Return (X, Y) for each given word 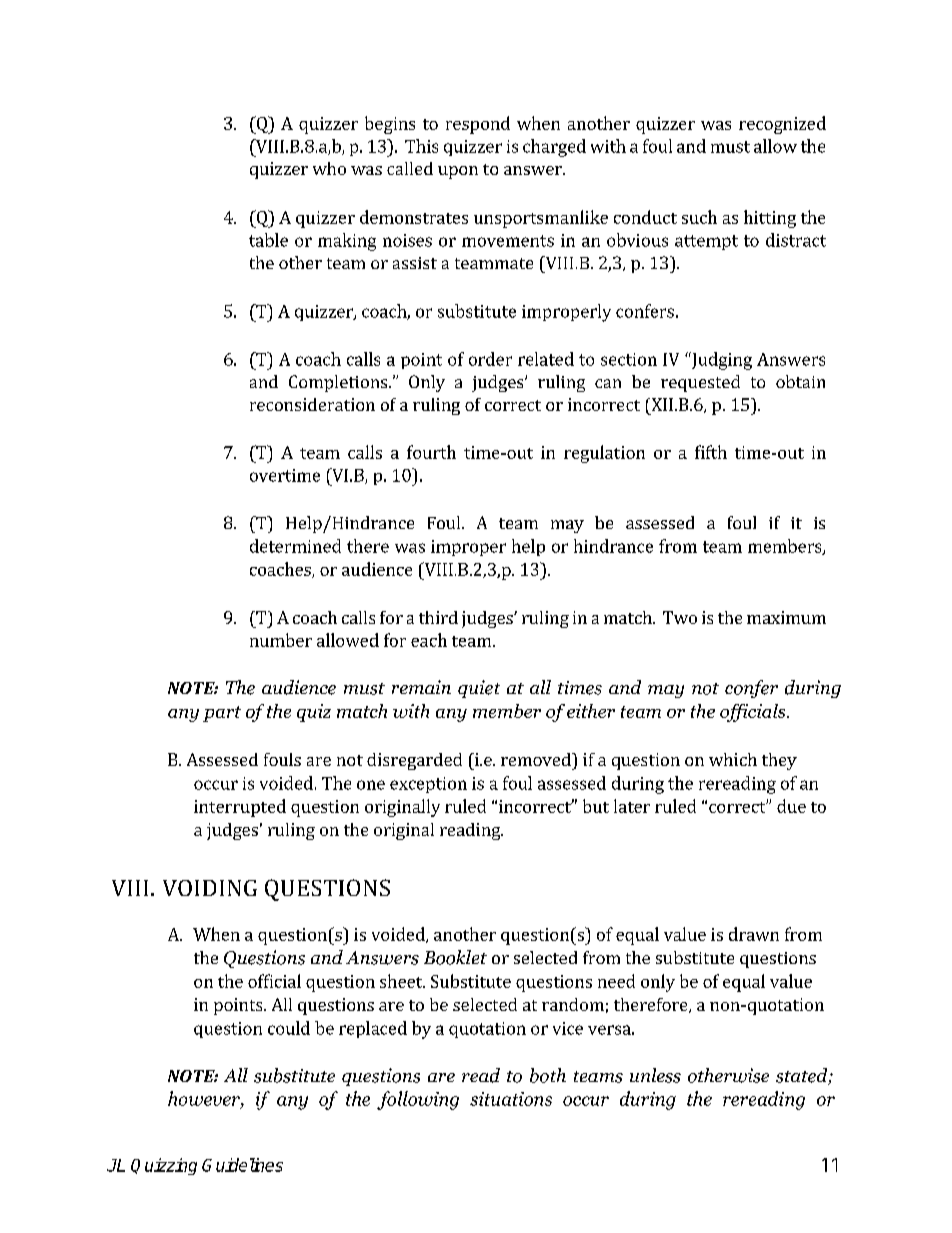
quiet (479, 689)
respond (478, 125)
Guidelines (242, 1165)
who (329, 168)
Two (680, 617)
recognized (782, 125)
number (281, 640)
